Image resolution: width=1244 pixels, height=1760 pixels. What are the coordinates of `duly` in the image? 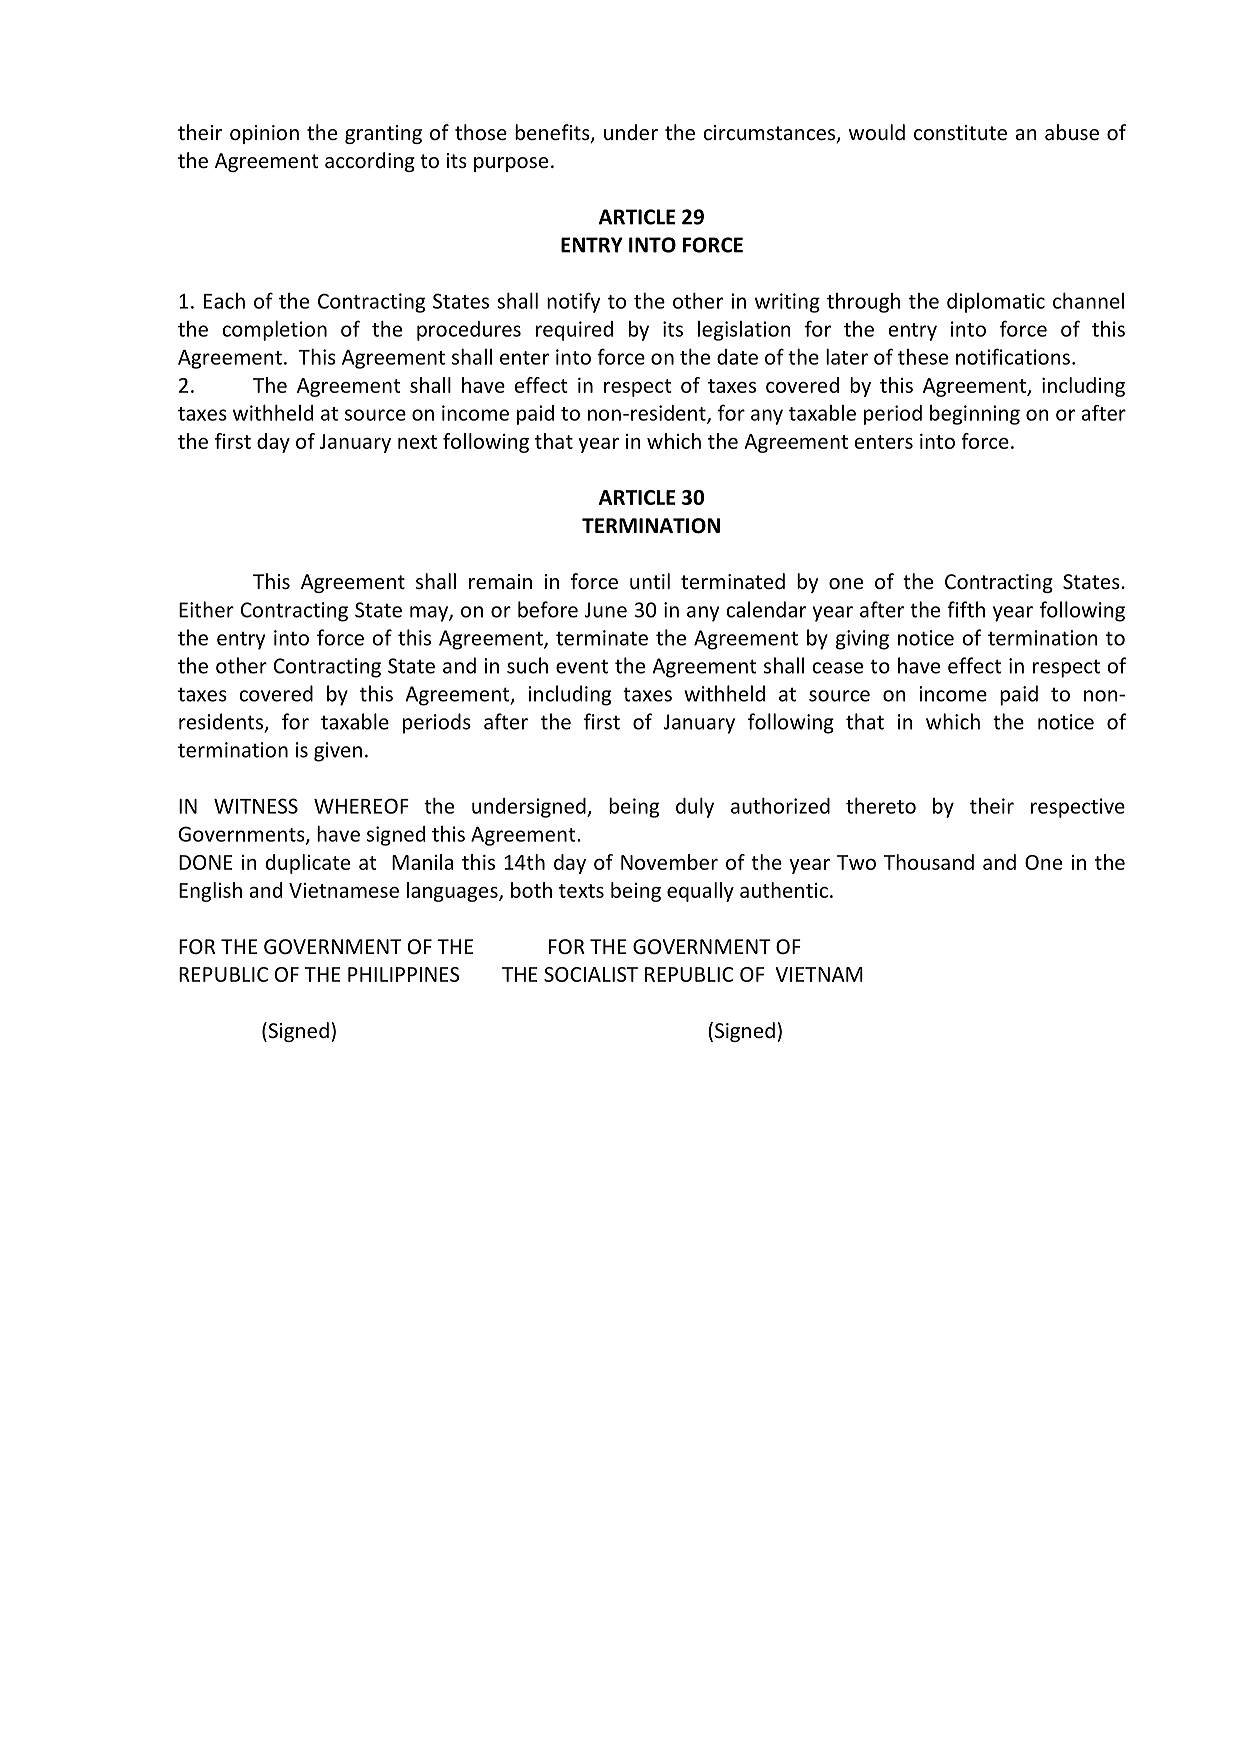 It's located at (695, 808).
